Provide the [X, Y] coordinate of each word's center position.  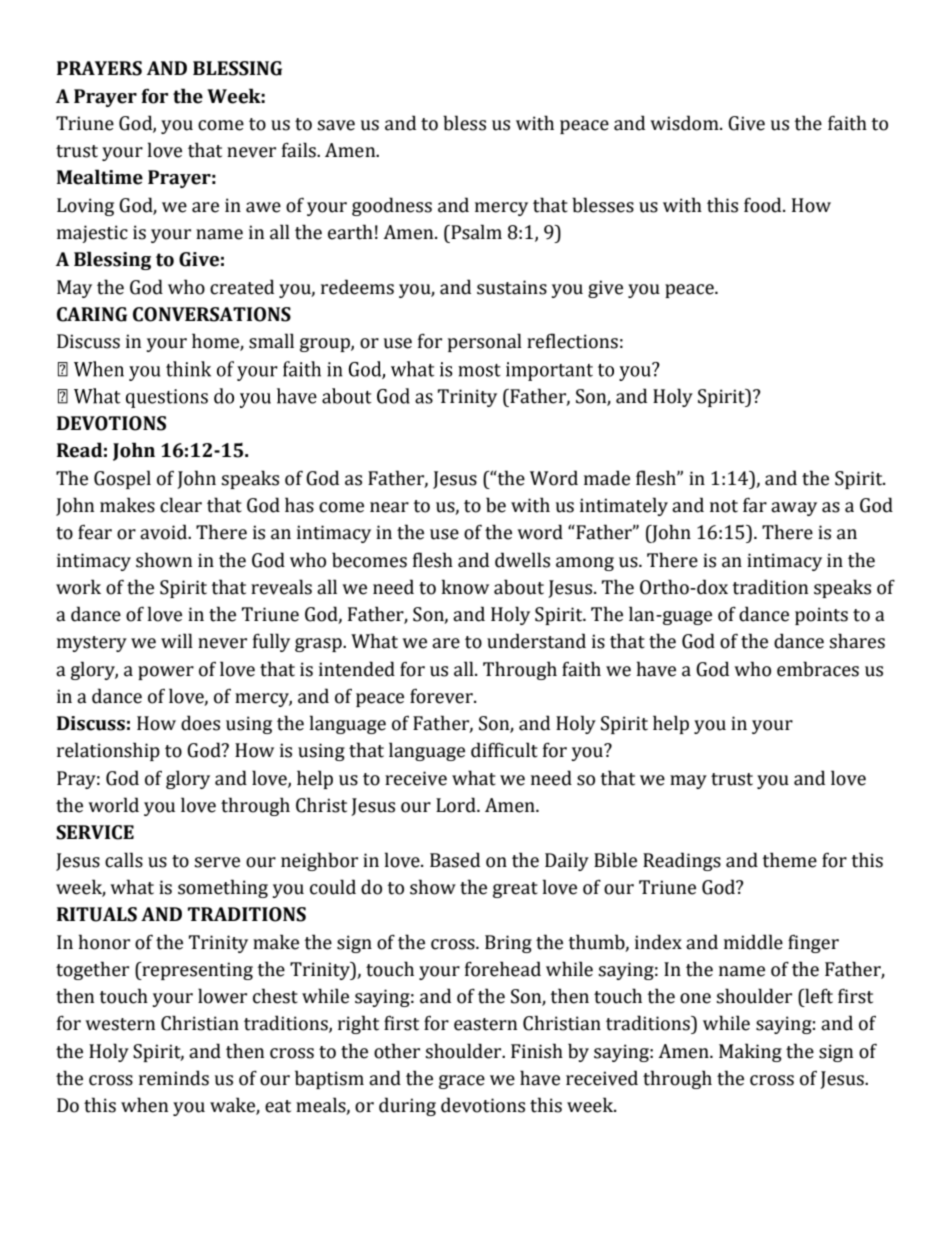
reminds [174, 1078]
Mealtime [100, 177]
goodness [392, 206]
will [177, 640]
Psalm [475, 232]
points [821, 616]
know [465, 587]
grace [462, 1082]
